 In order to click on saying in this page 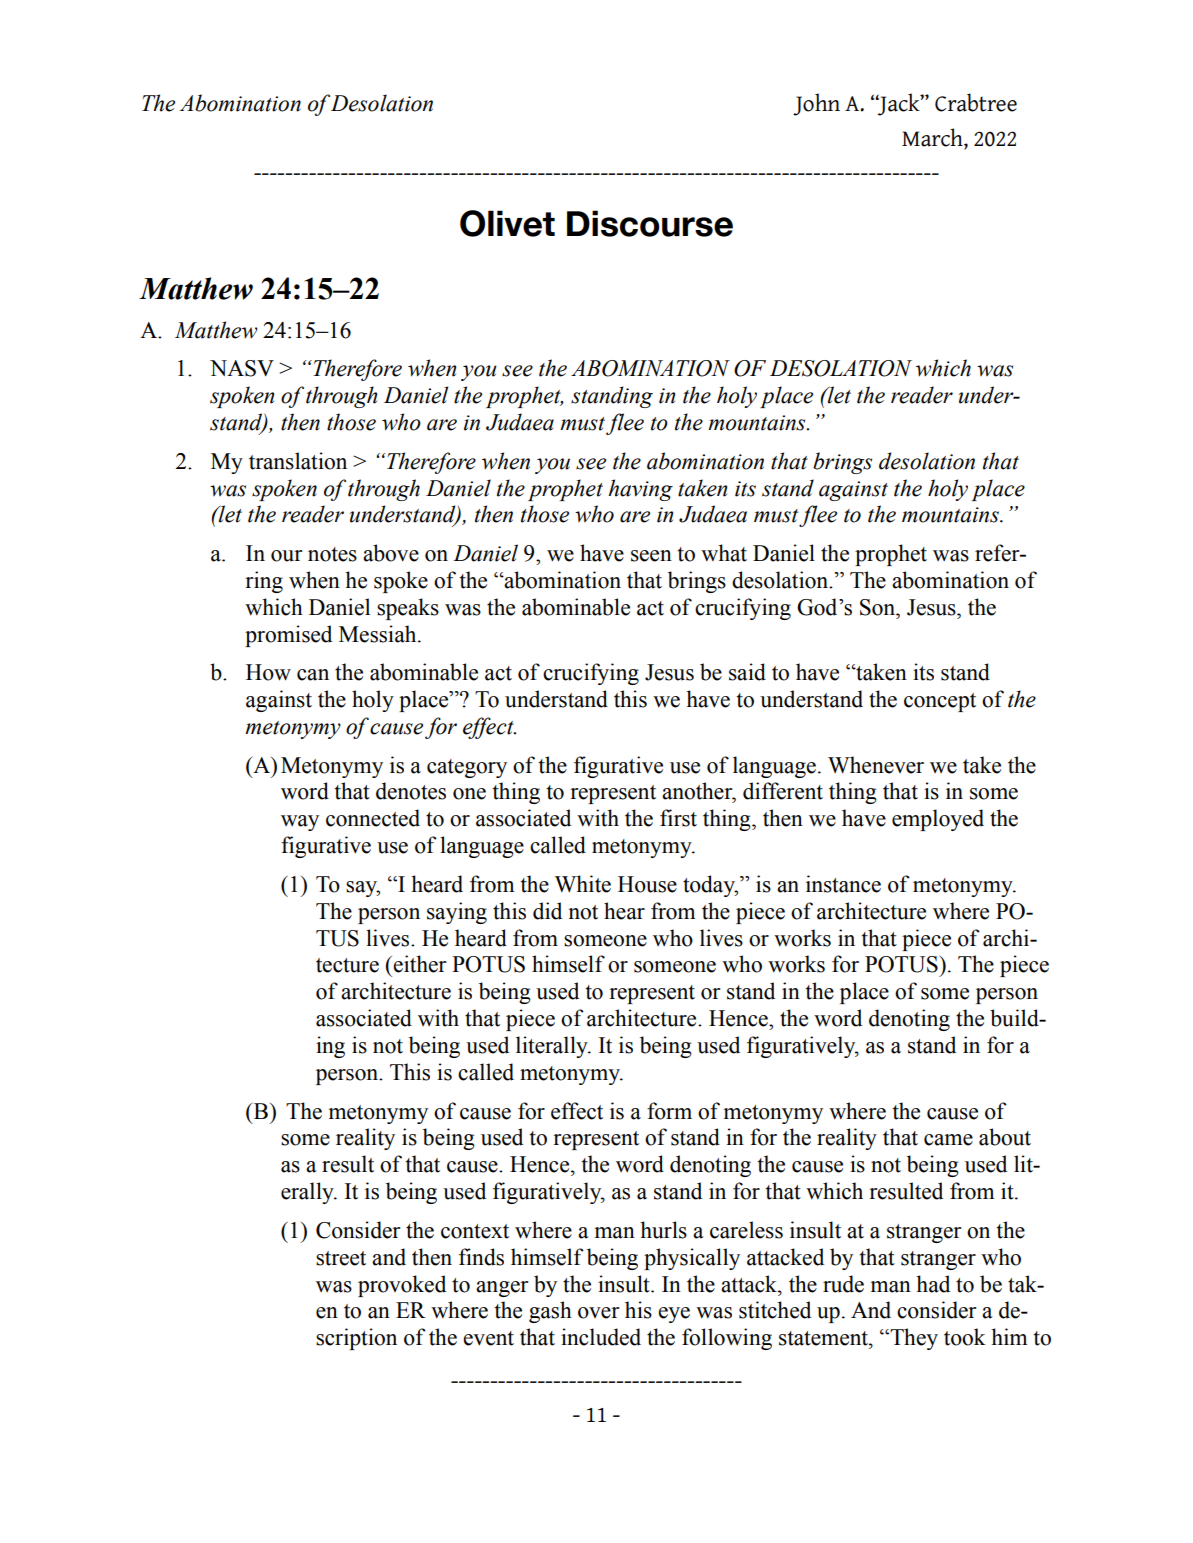, I will do `click(457, 913)`.
